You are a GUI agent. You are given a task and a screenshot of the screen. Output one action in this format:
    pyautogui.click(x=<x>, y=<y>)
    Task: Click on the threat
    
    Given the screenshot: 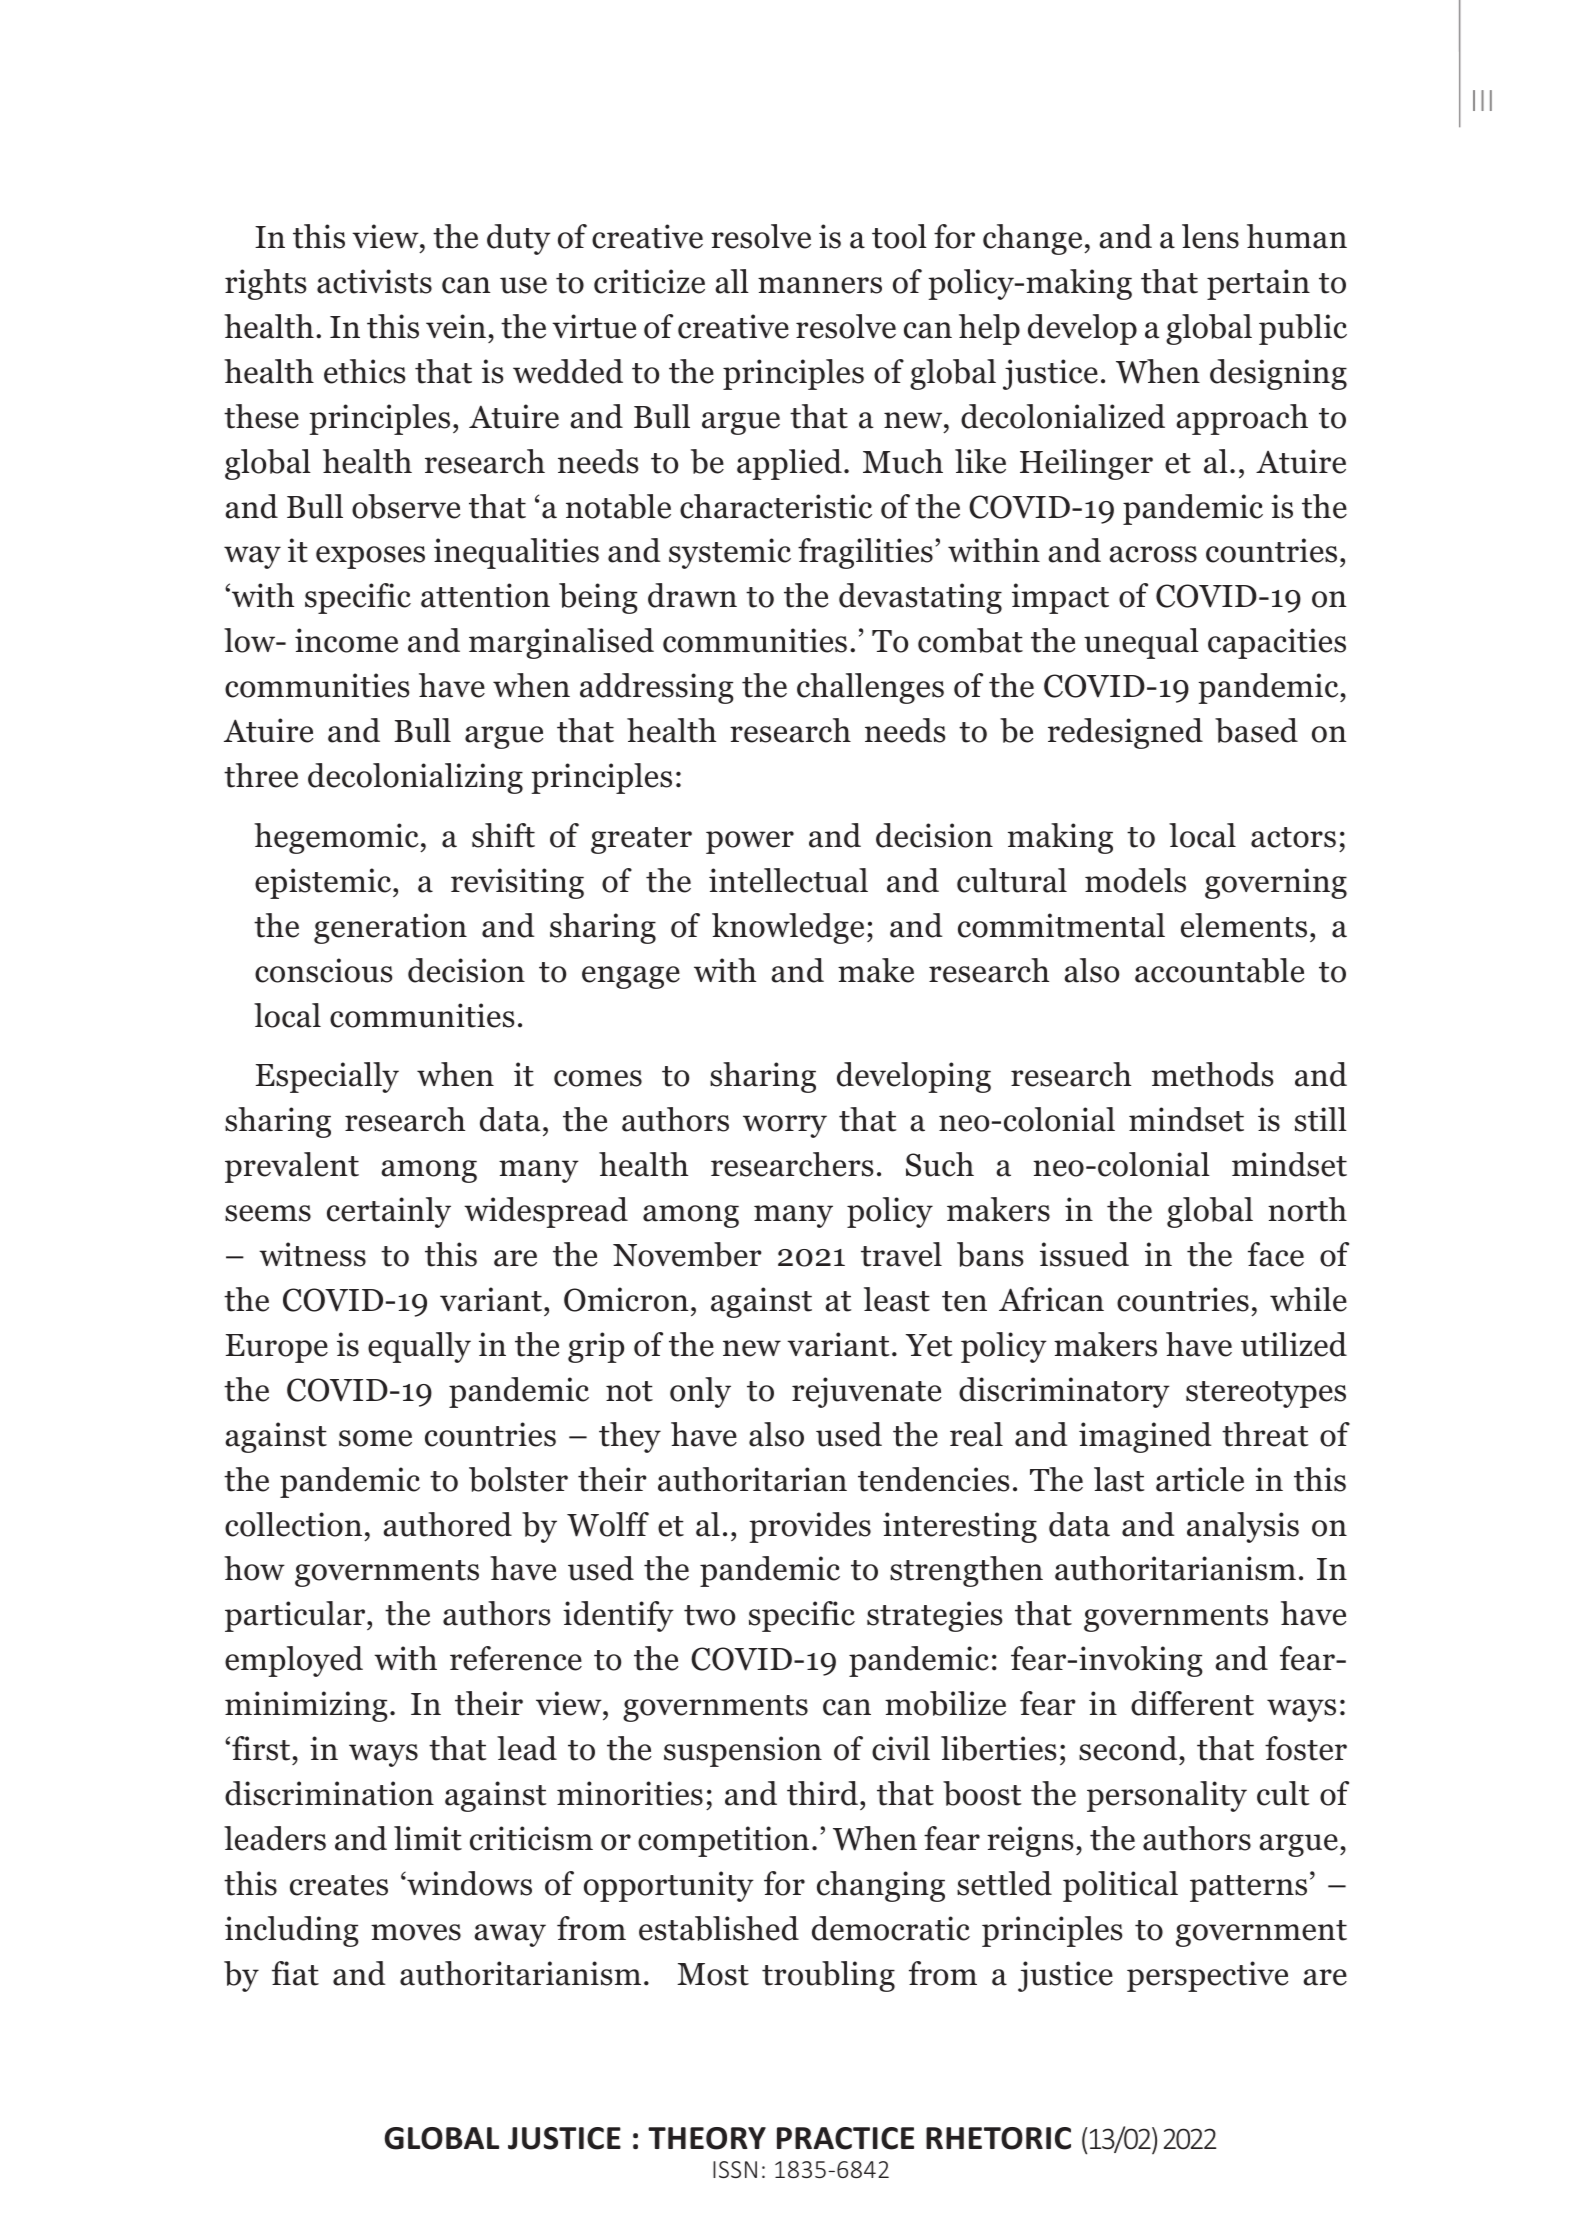 What is the action you would take?
    pyautogui.click(x=1265, y=1434)
